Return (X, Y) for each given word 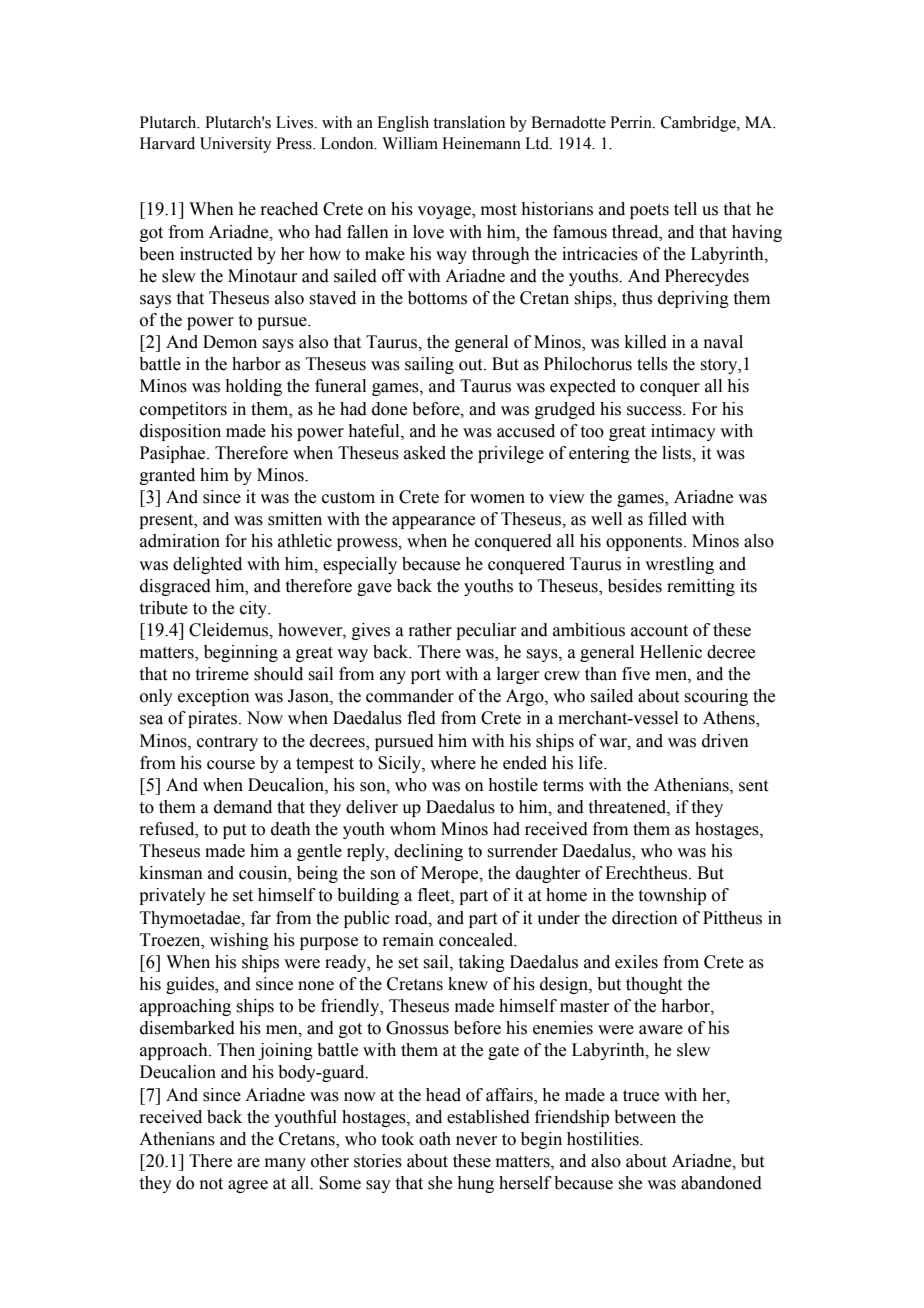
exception (214, 697)
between (645, 1117)
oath (435, 1139)
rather (430, 630)
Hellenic (671, 652)
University (236, 145)
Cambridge (699, 124)
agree (248, 1186)
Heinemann (481, 143)
